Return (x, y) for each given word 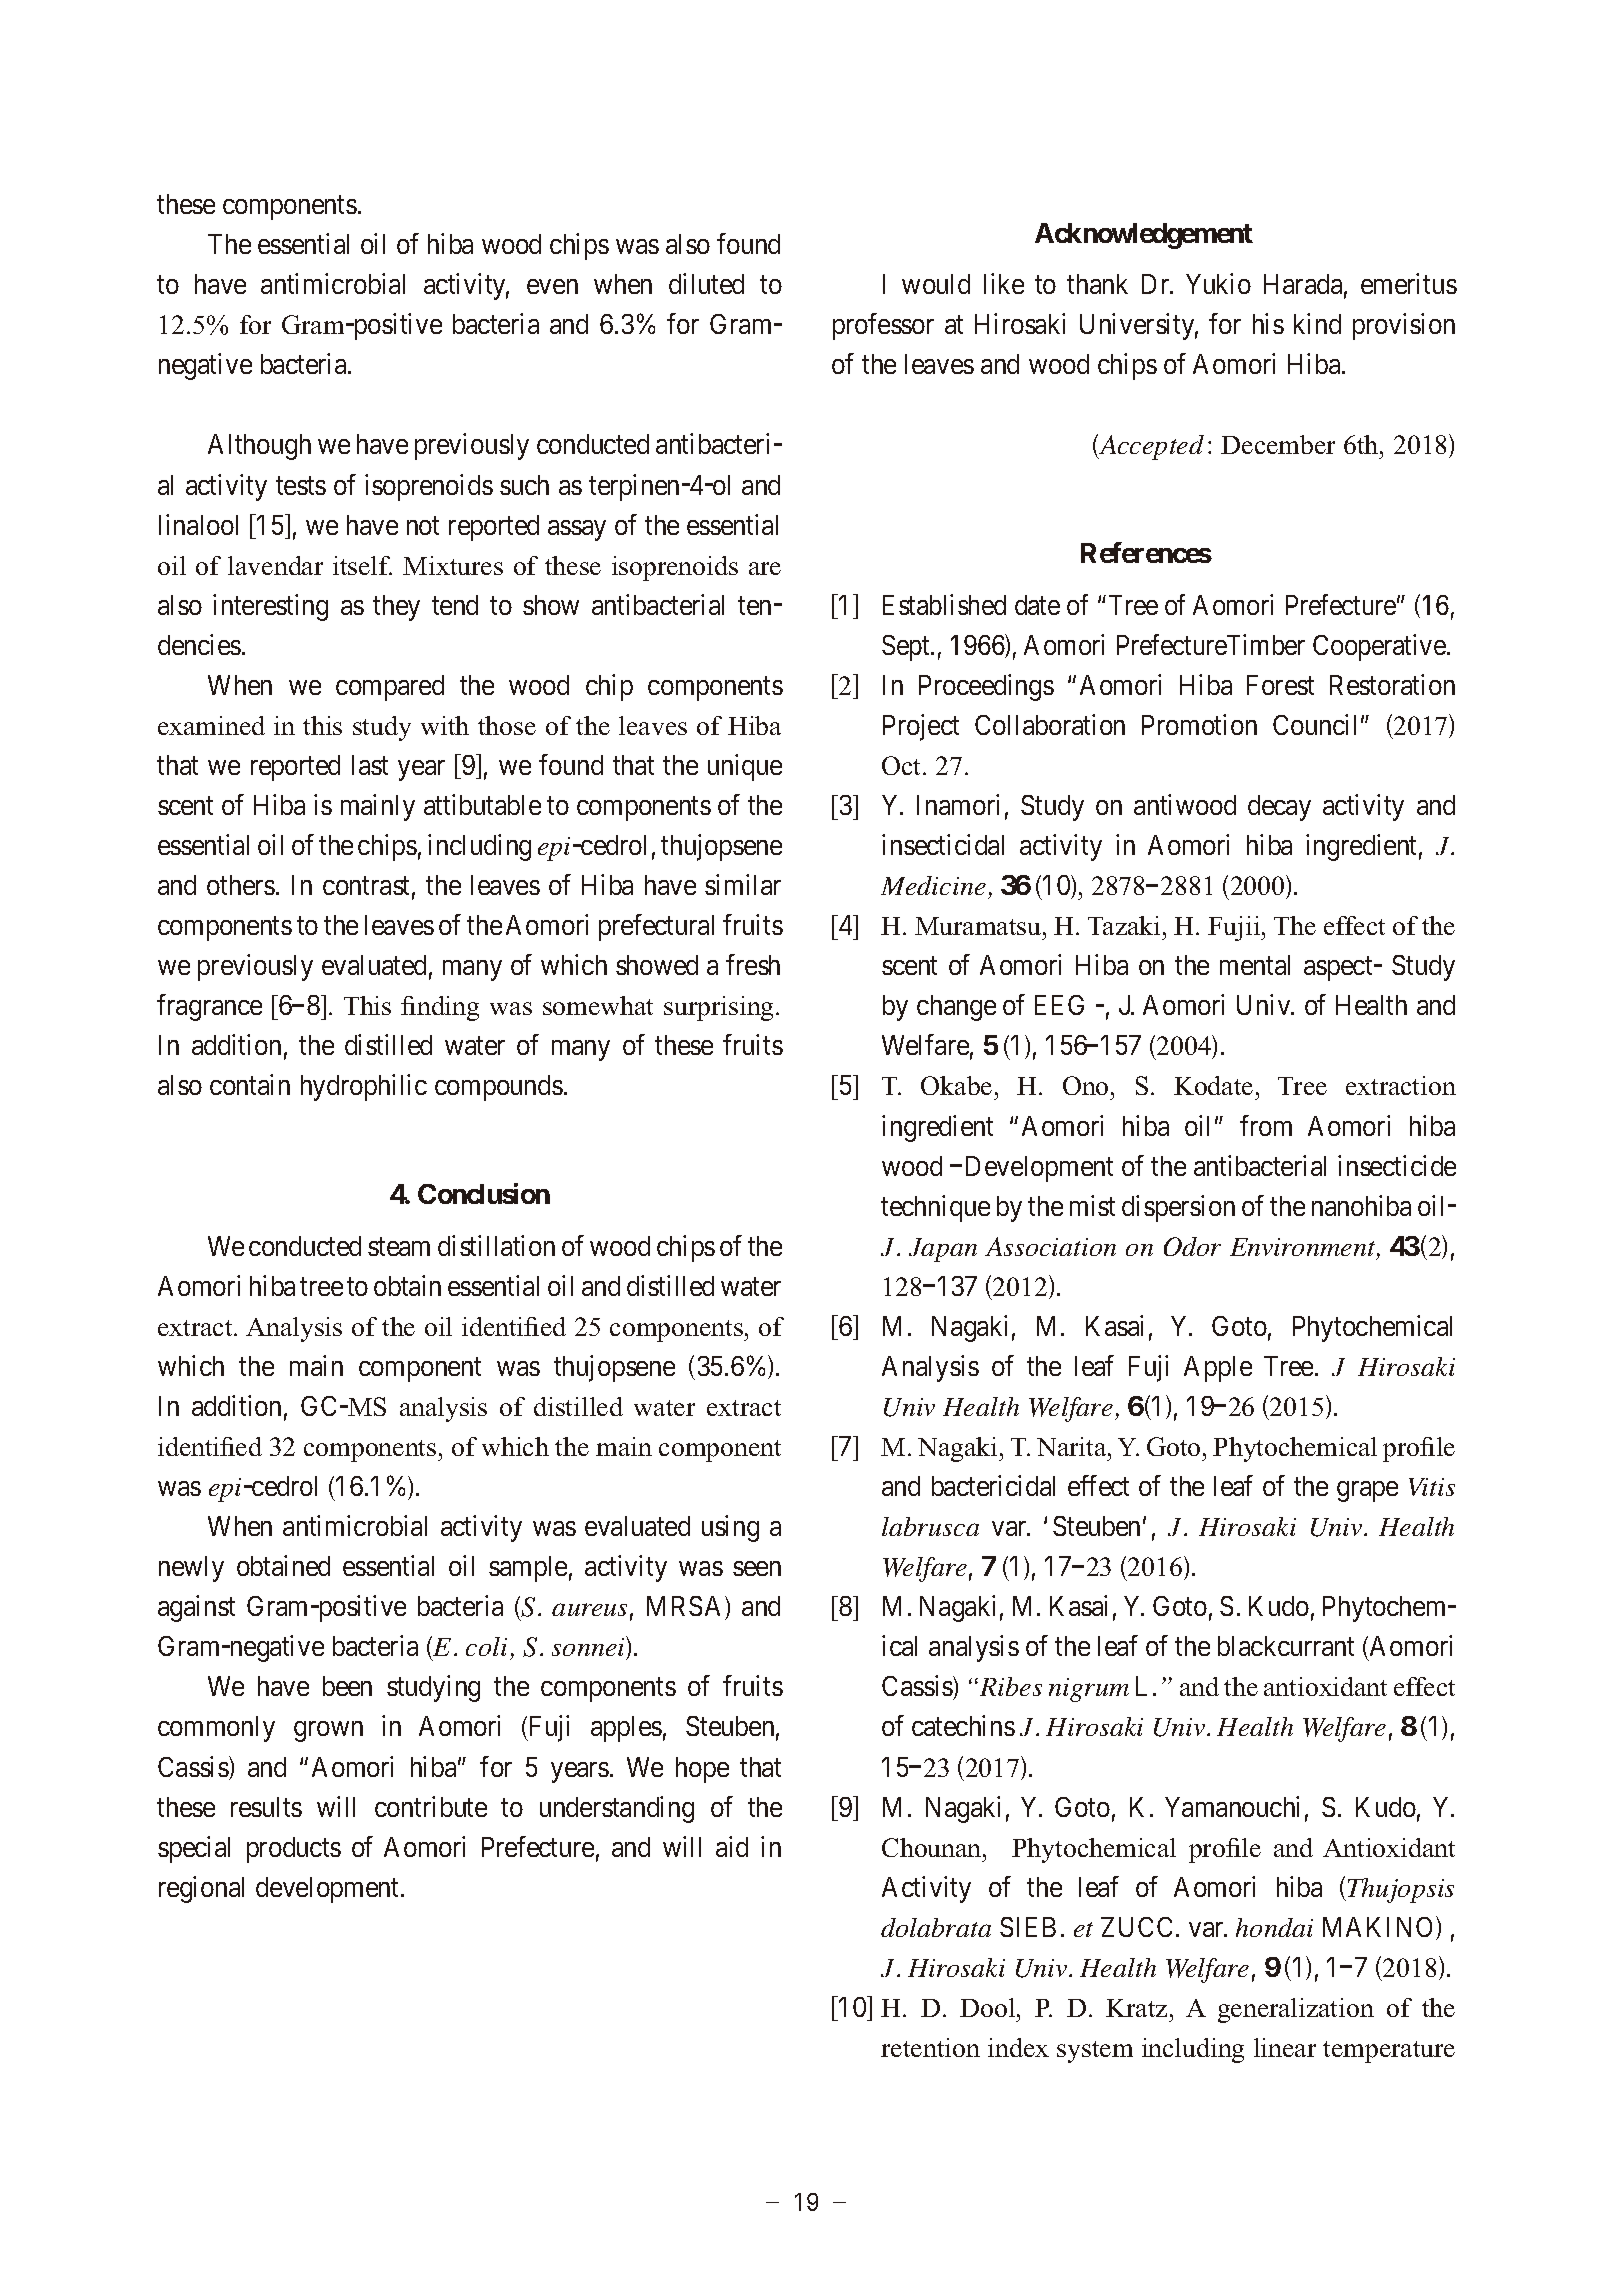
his (1268, 323)
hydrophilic (364, 1088)
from (1266, 1125)
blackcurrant (1286, 1646)
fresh (753, 964)
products (294, 1850)
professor (883, 326)
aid (732, 1846)
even (552, 286)
